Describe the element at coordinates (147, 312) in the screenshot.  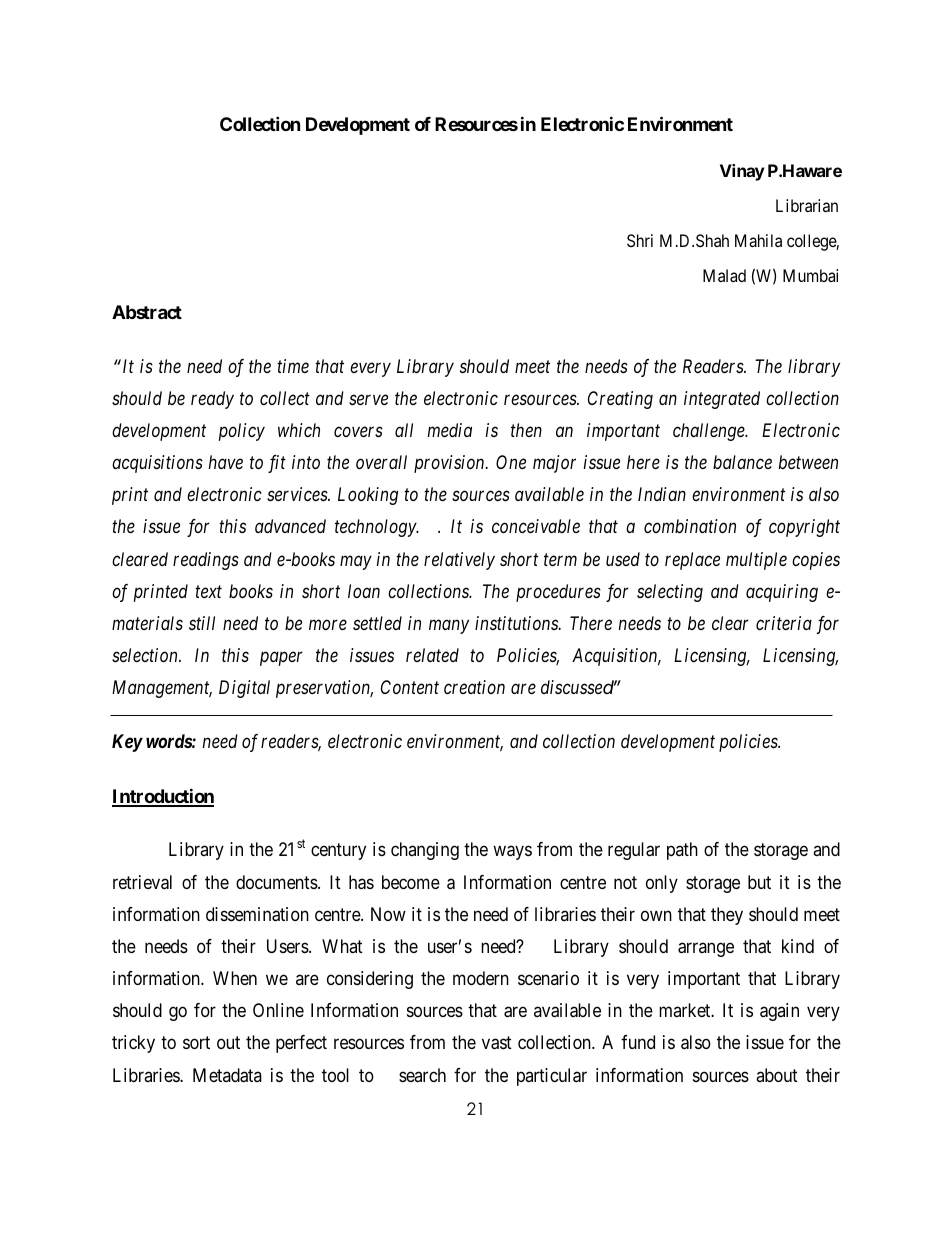
I see `Abstract` at that location.
